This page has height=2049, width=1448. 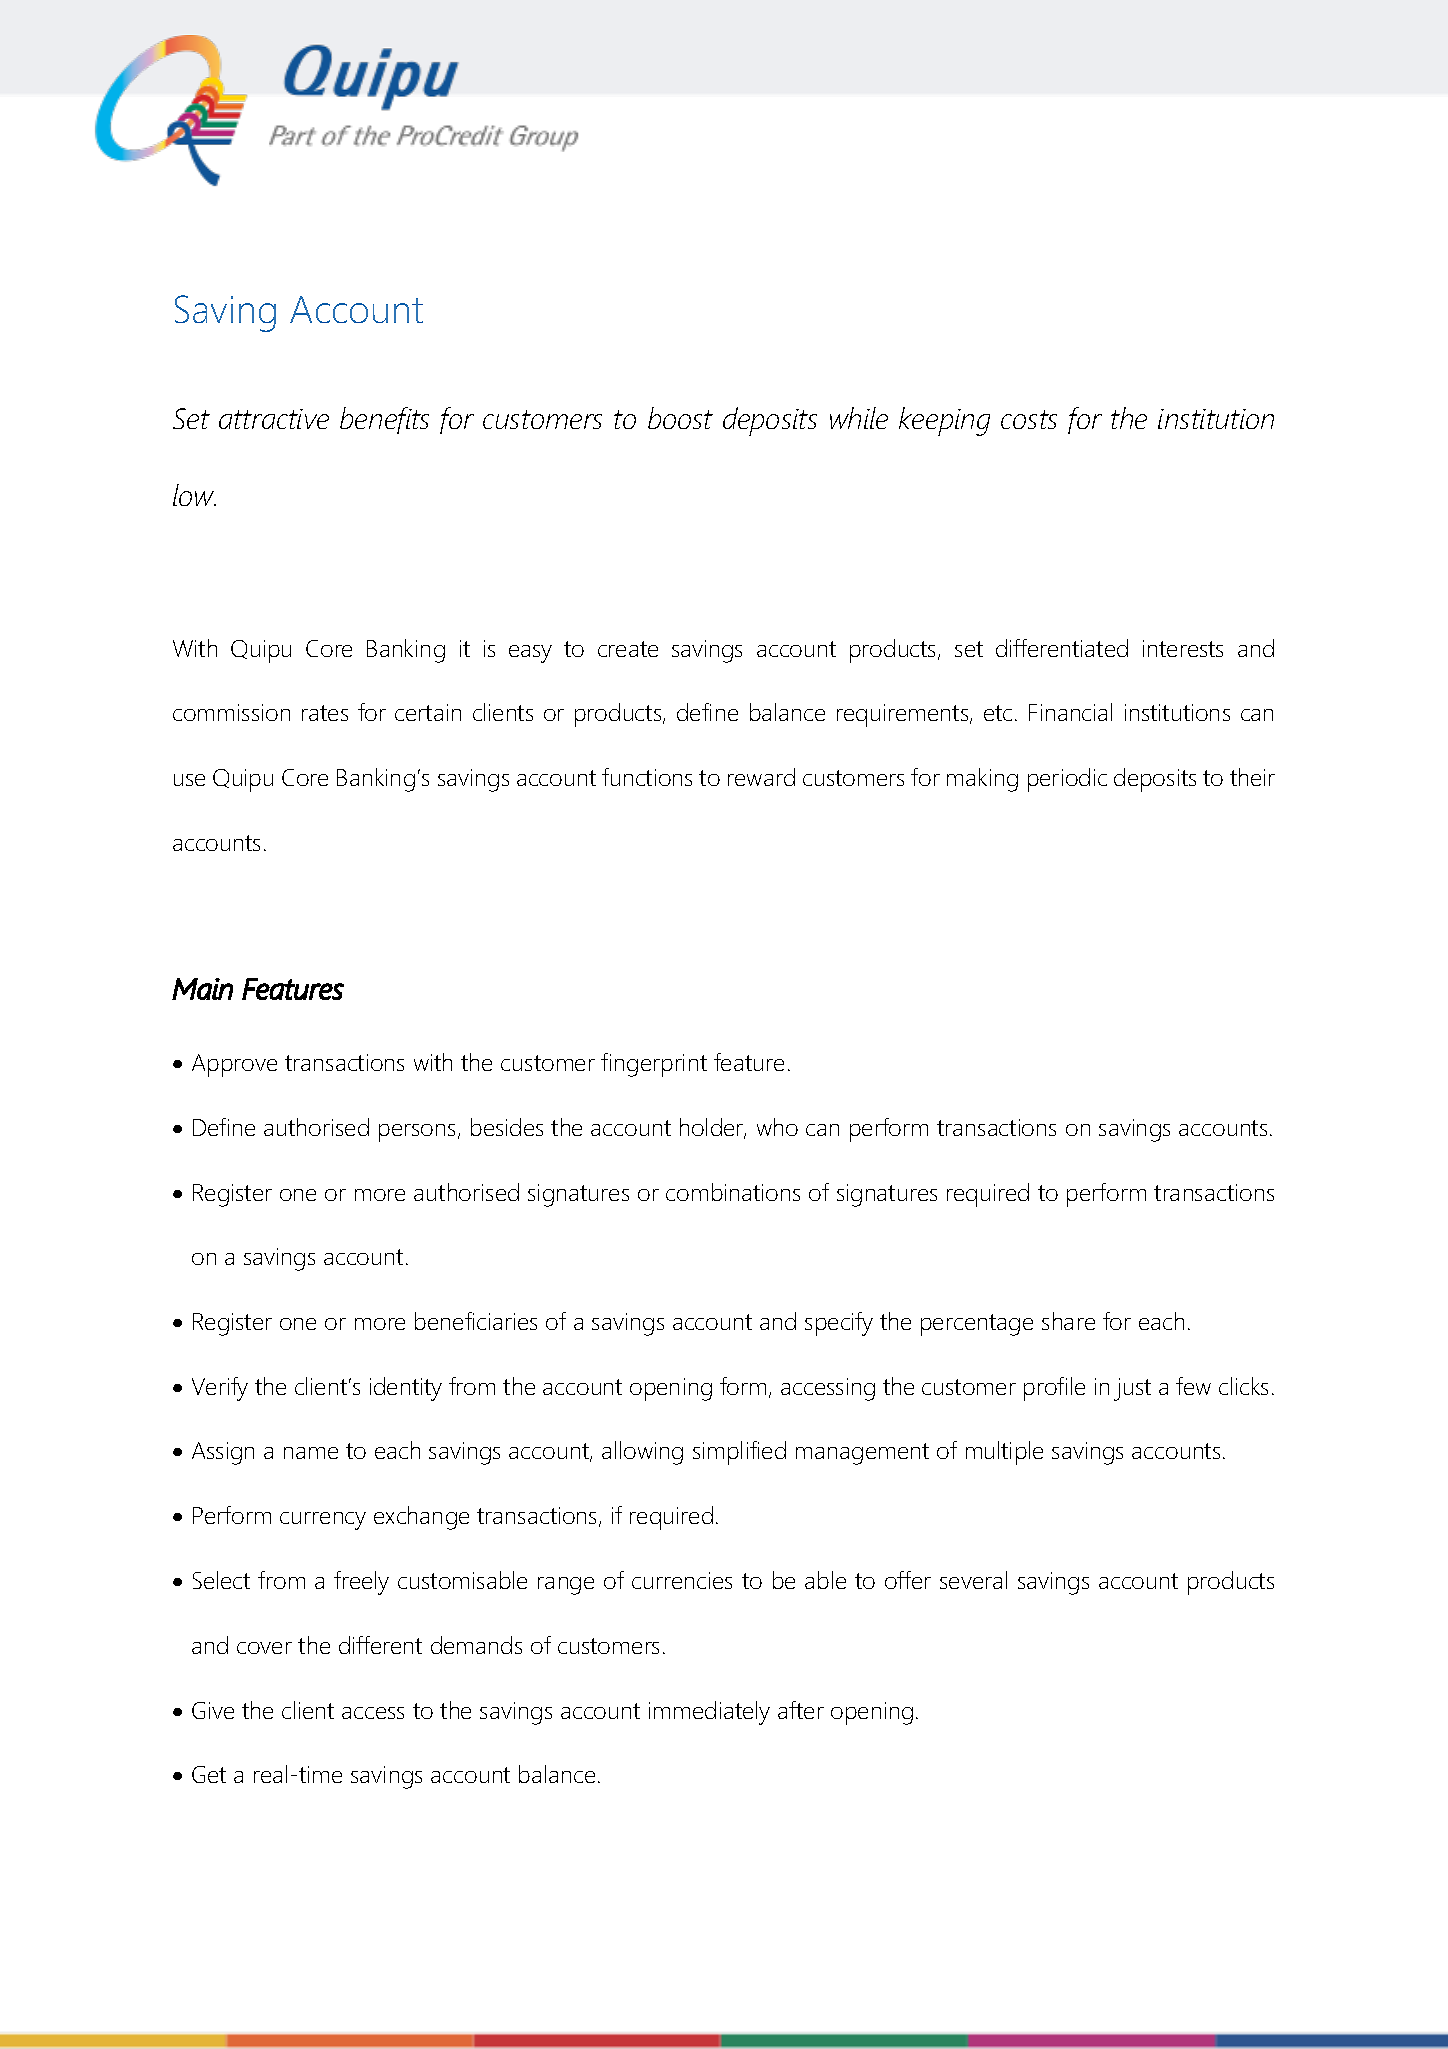 I want to click on identity, so click(x=406, y=1389).
